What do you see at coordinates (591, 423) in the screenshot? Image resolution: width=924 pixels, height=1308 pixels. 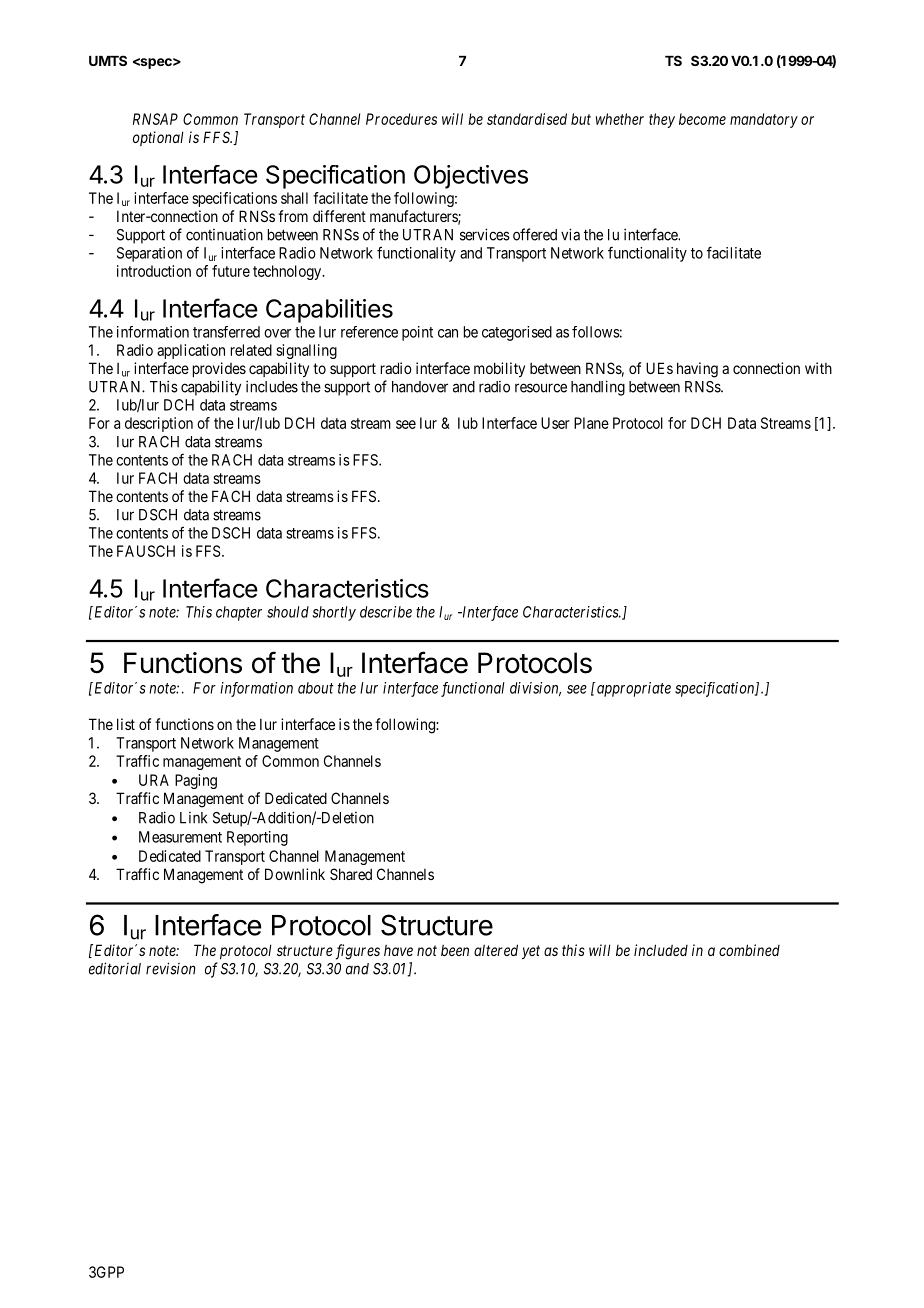 I see `Plane` at bounding box center [591, 423].
